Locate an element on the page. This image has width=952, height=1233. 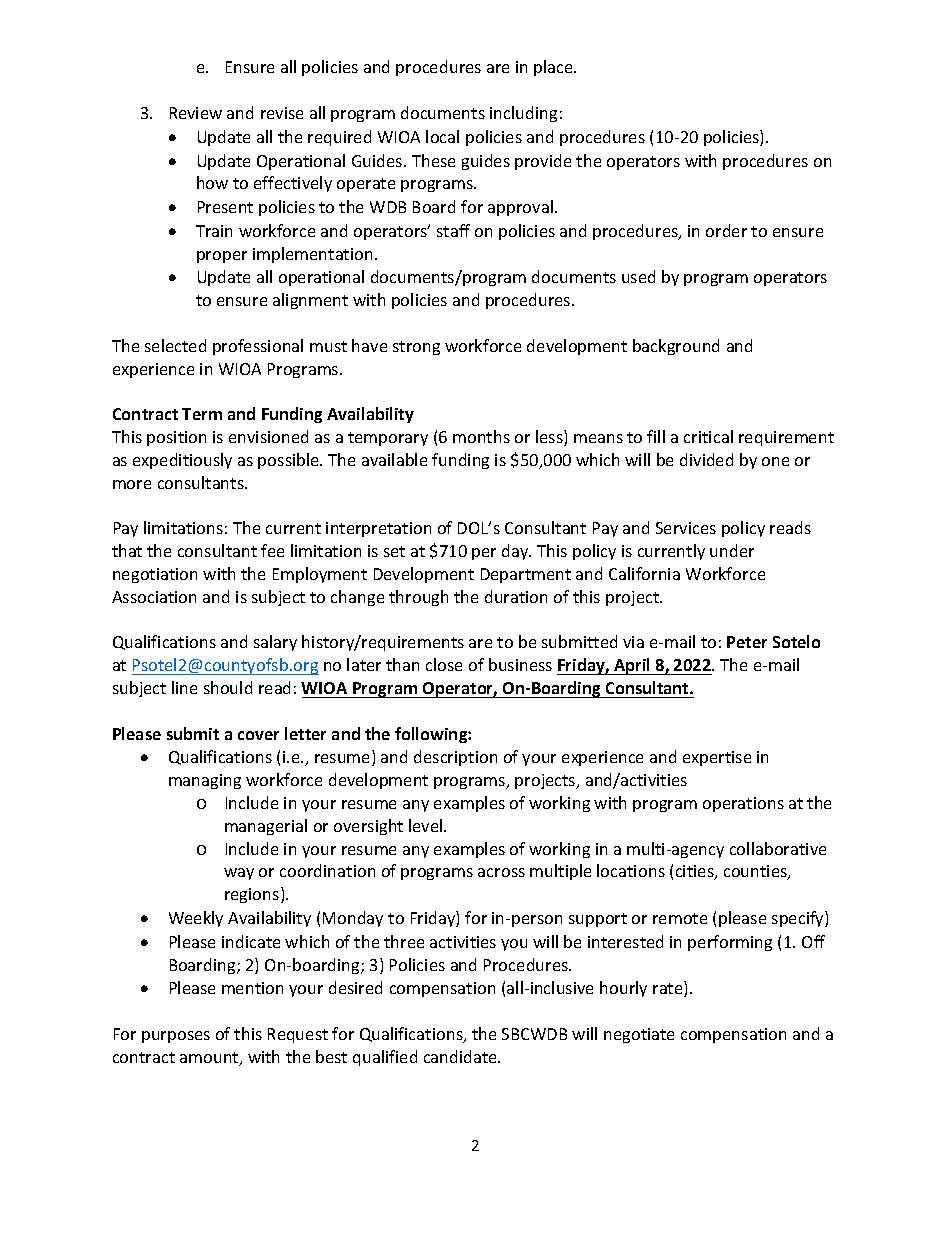
including is located at coordinates (523, 114).
